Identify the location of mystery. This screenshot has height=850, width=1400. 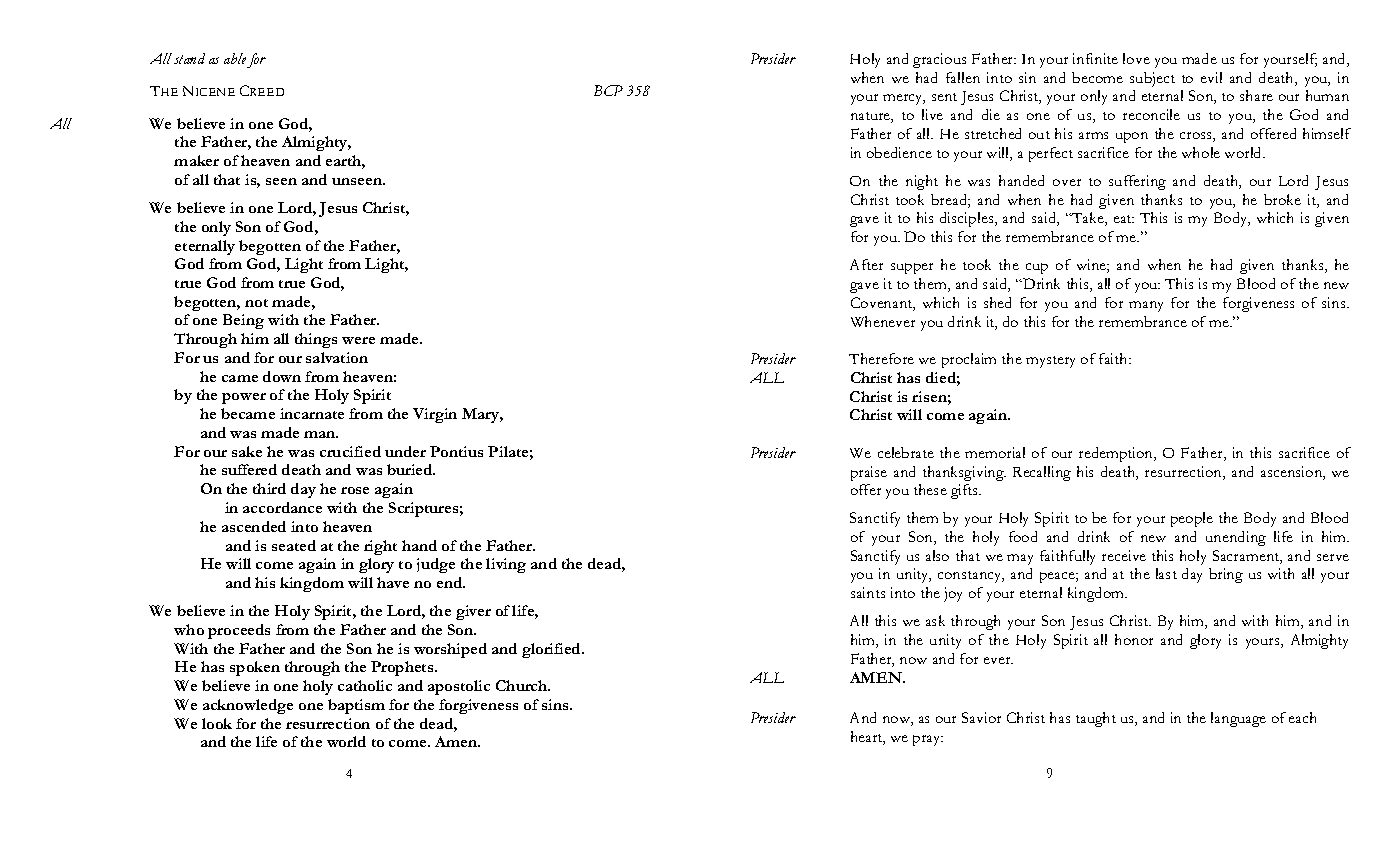
(1050, 362).
